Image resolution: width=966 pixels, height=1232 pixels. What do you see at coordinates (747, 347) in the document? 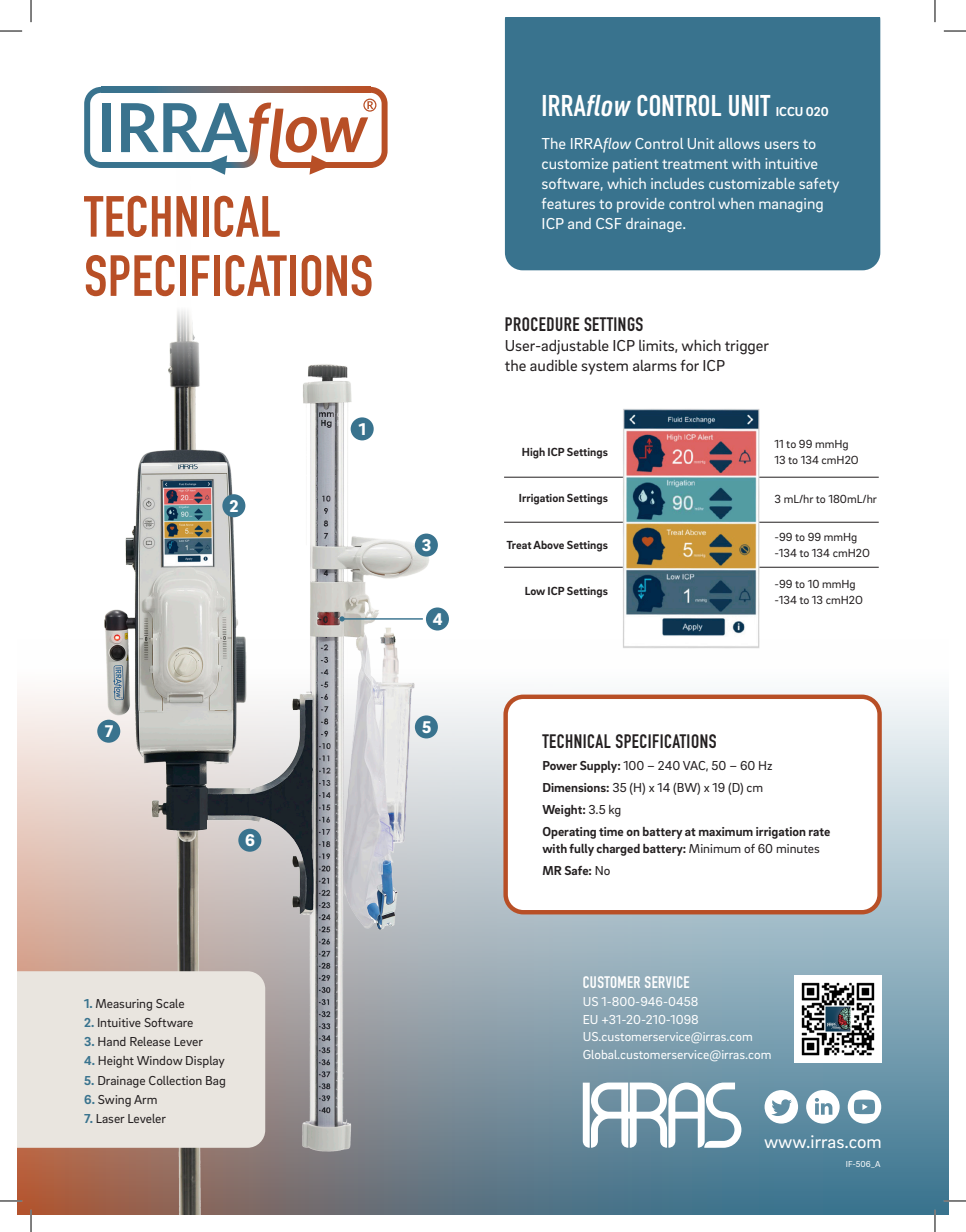
I see `trigger` at bounding box center [747, 347].
